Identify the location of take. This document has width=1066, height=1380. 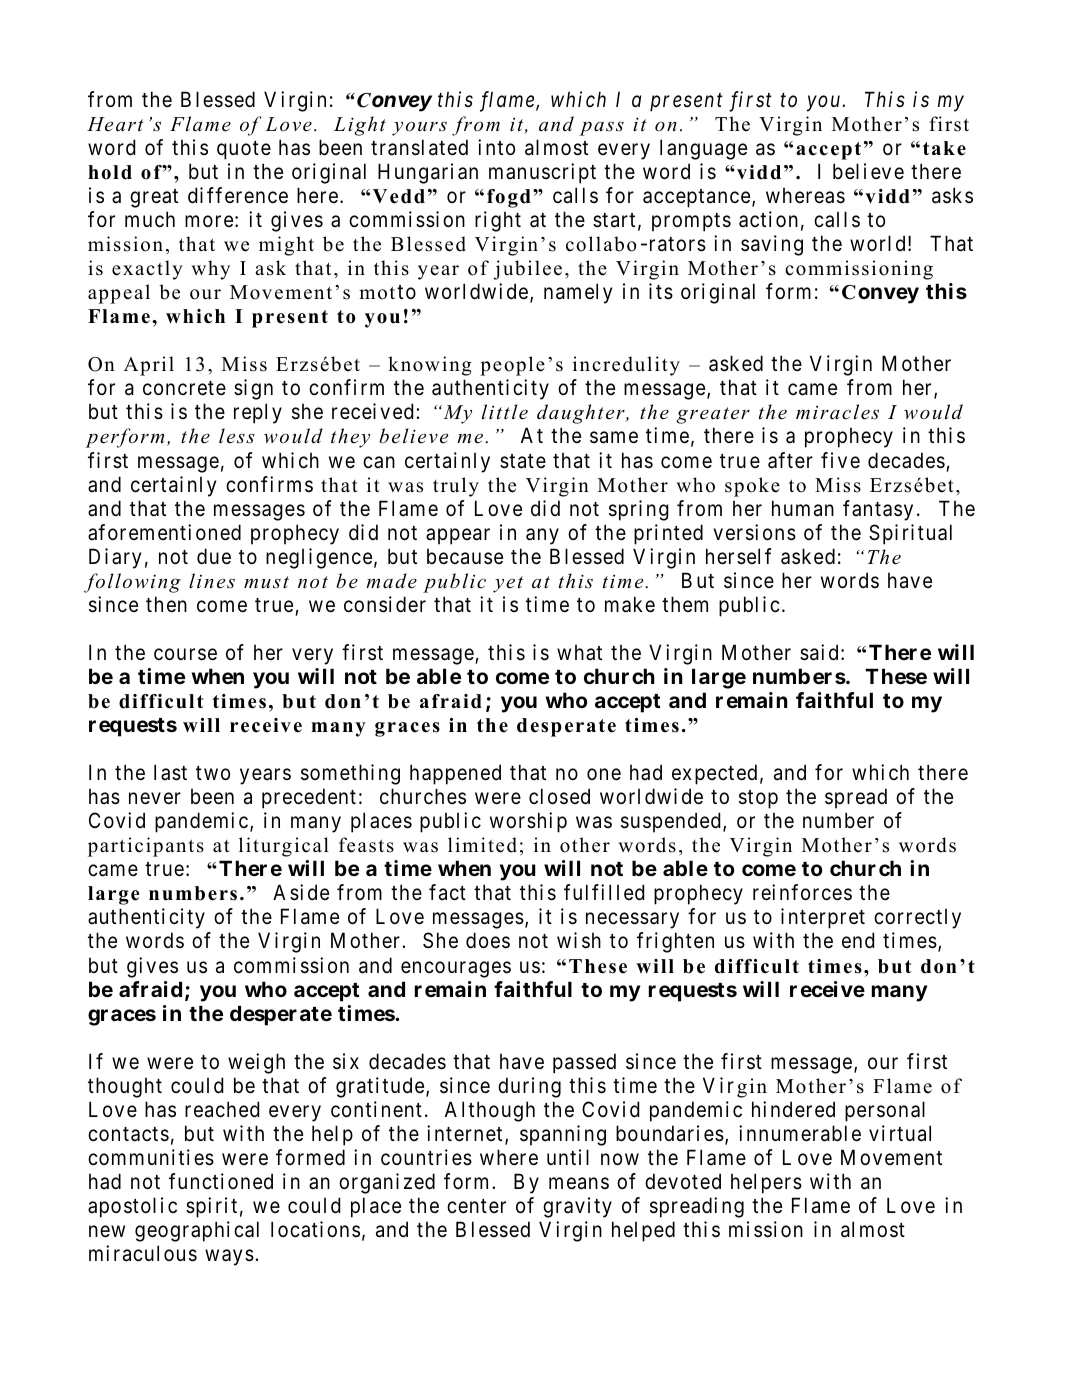
(944, 148).
